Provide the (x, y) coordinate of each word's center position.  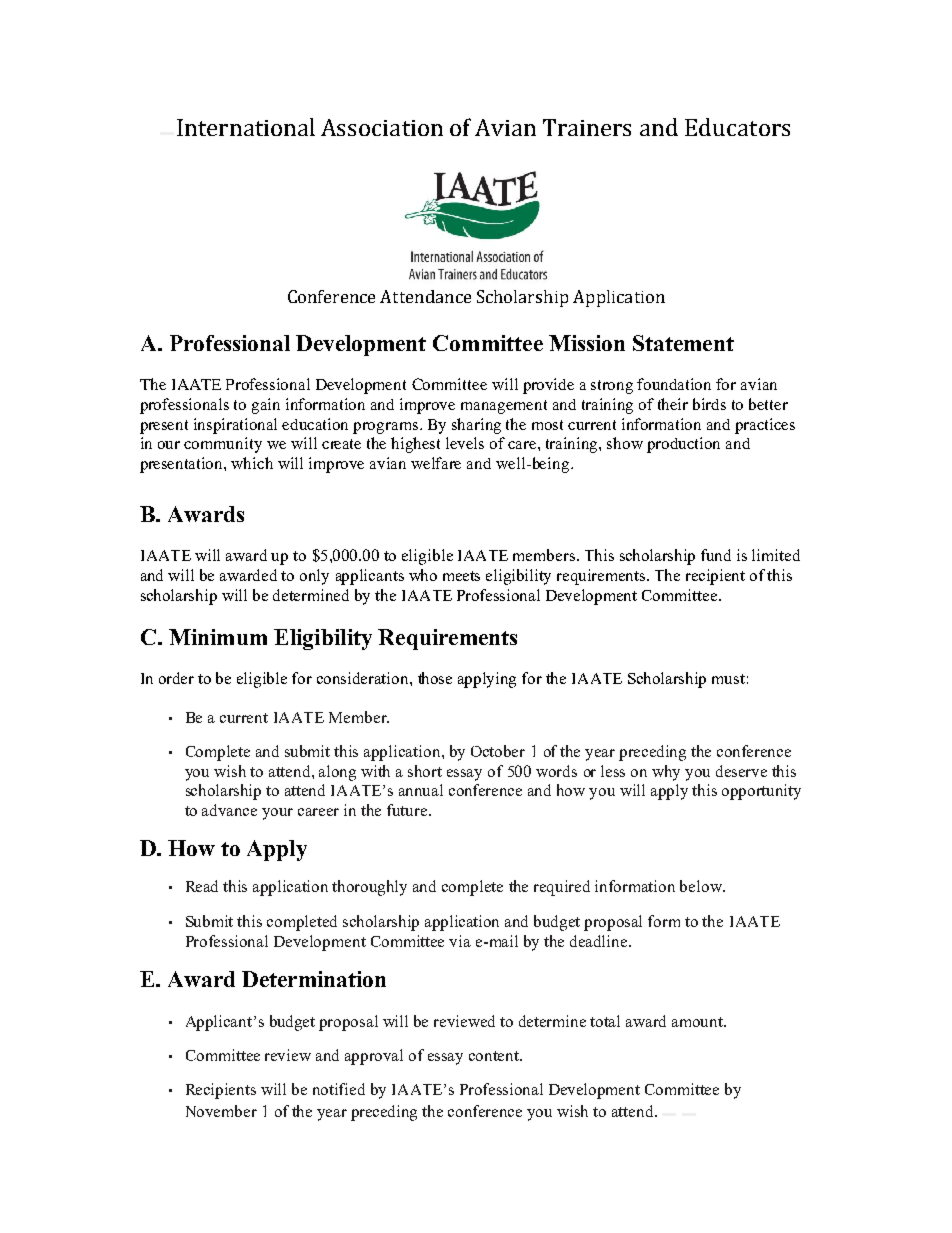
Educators (737, 127)
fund (716, 555)
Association (382, 127)
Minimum (218, 637)
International (246, 127)
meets (461, 576)
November (221, 1111)
